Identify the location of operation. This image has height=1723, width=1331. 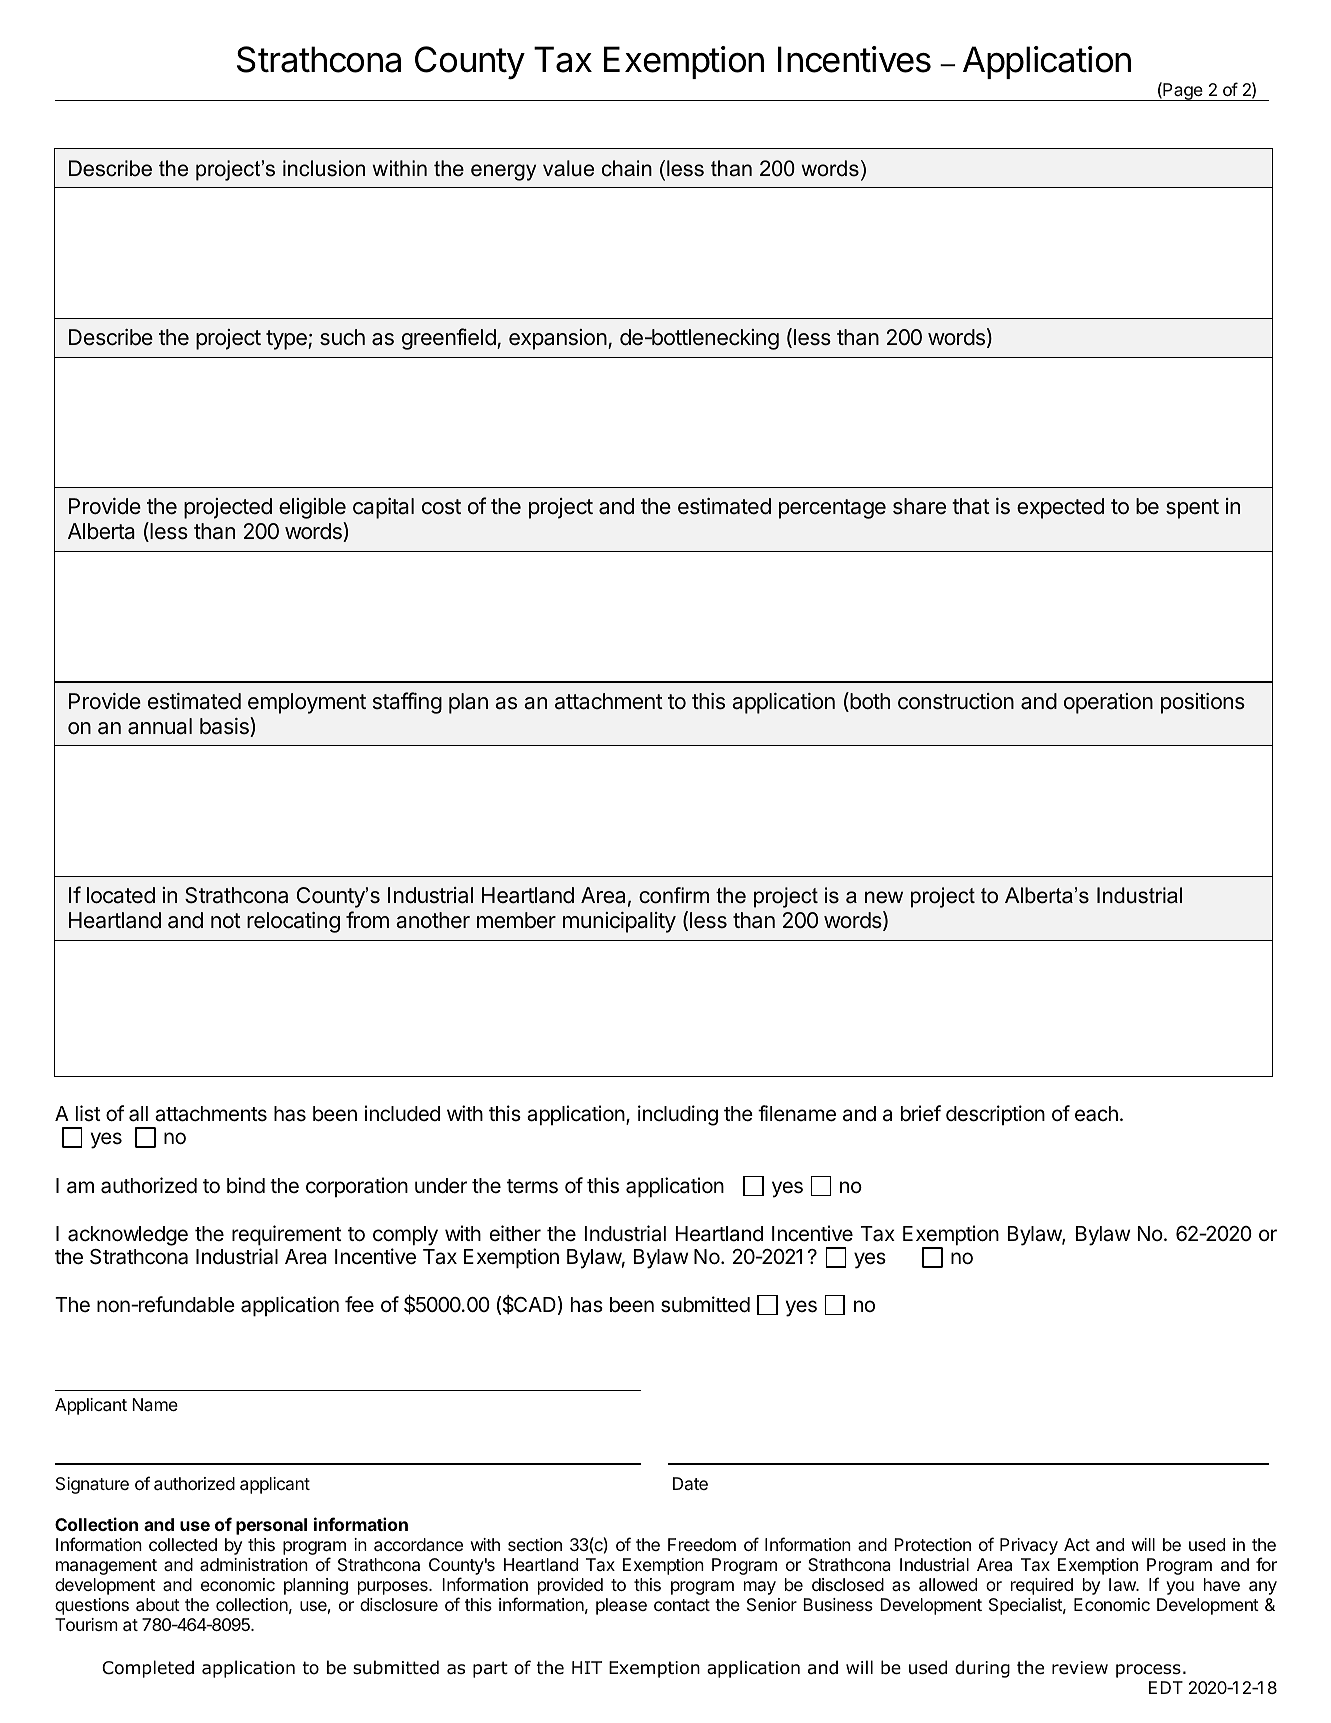
(1108, 703).
